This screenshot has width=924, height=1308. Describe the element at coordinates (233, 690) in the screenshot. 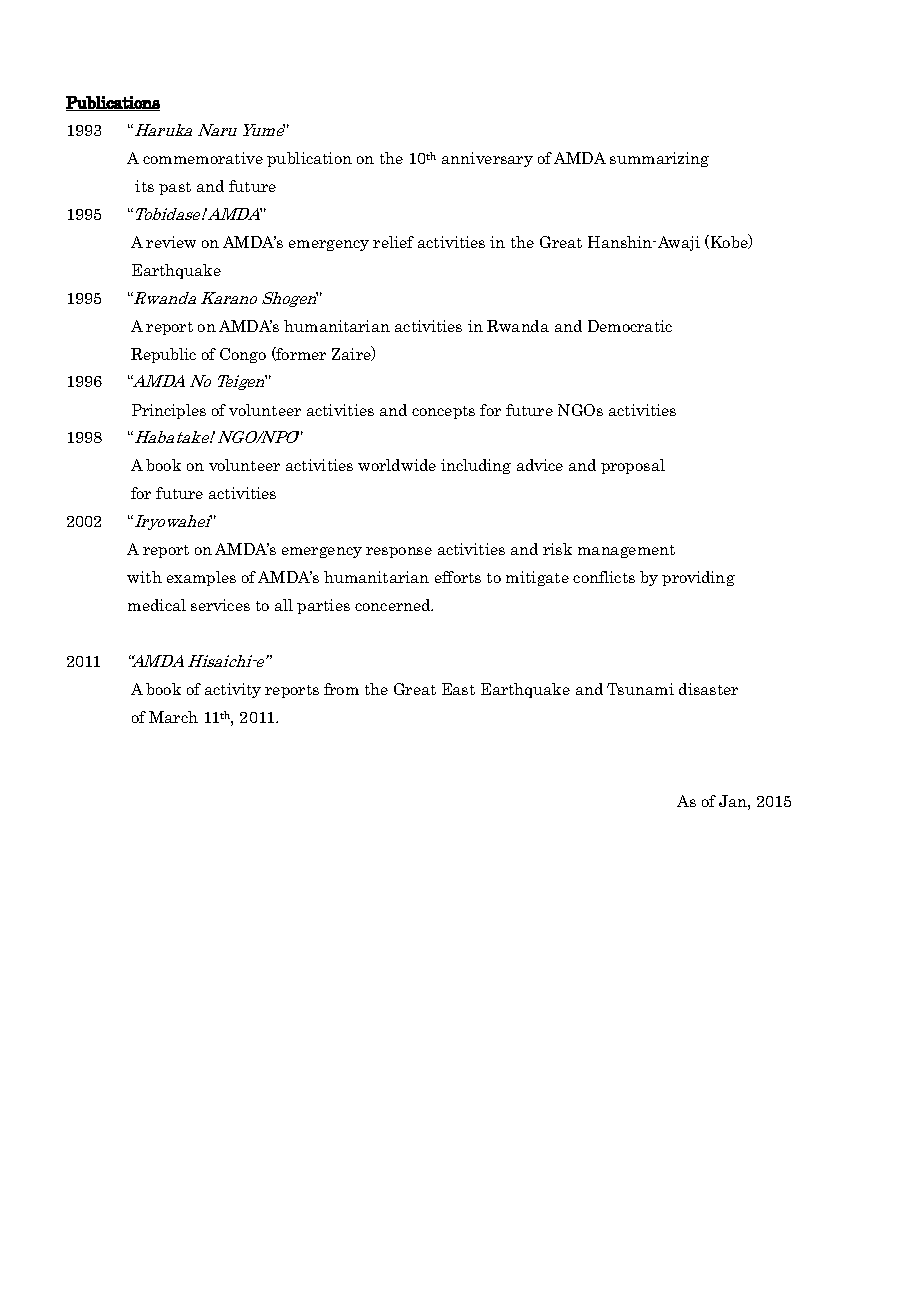

I see `activity` at that location.
